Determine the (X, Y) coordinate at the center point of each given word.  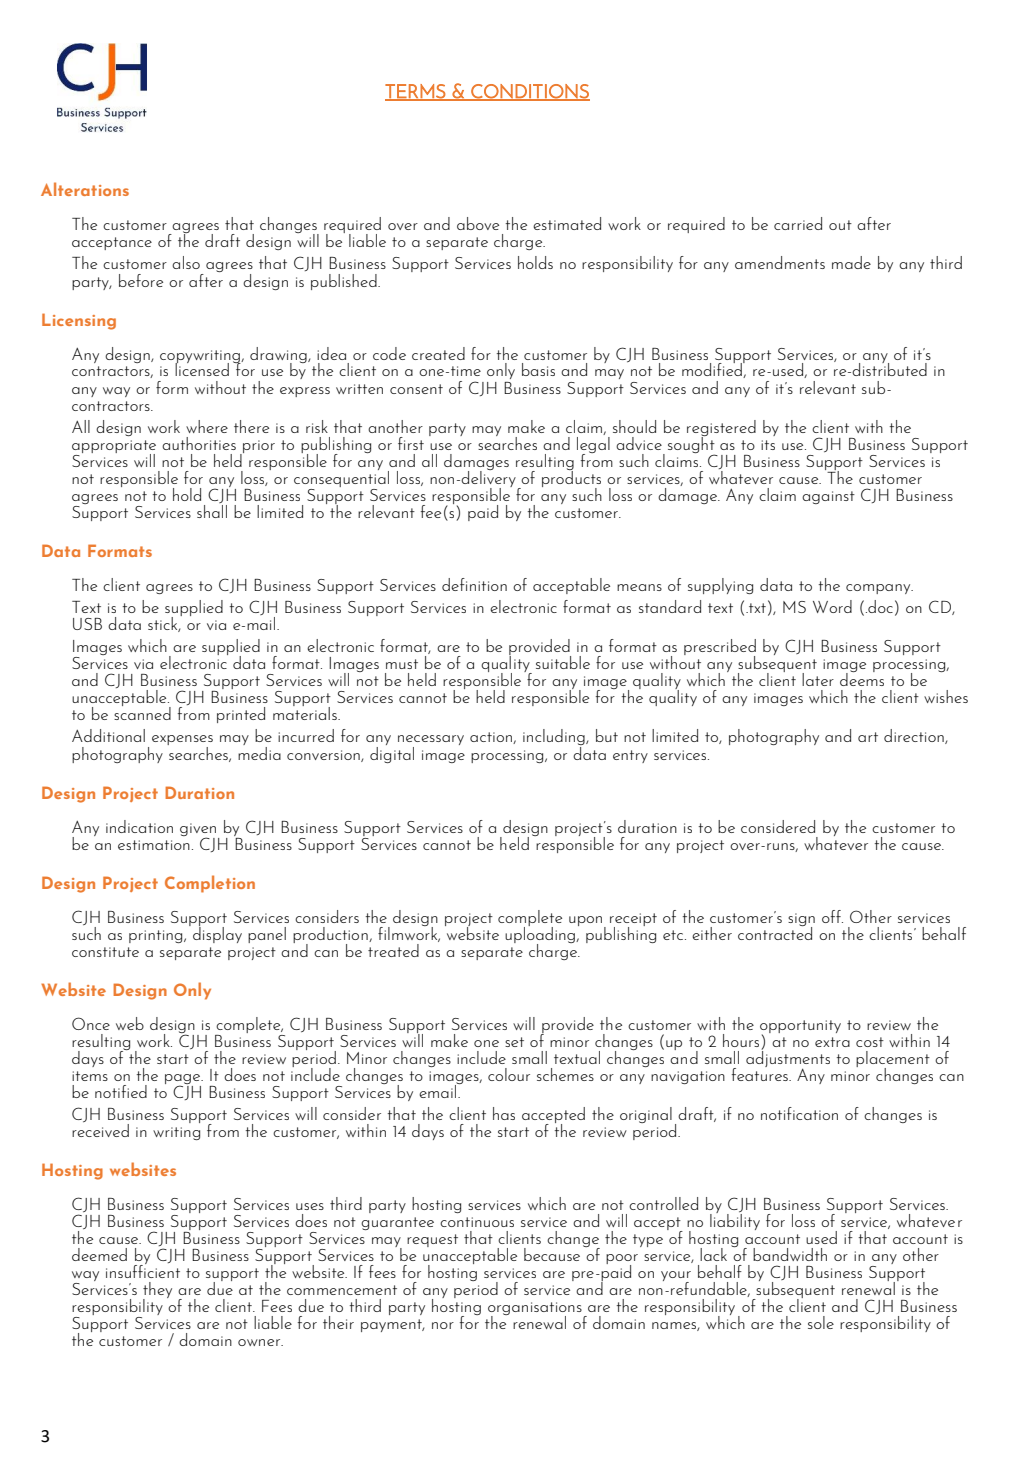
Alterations (85, 189)
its (768, 445)
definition (474, 584)
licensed (202, 368)
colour (509, 1074)
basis (538, 369)
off (832, 916)
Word (832, 606)
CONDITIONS (529, 92)
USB (87, 624)
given (198, 830)
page (184, 1080)
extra (832, 1042)
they (157, 1291)
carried (798, 223)
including (555, 738)
